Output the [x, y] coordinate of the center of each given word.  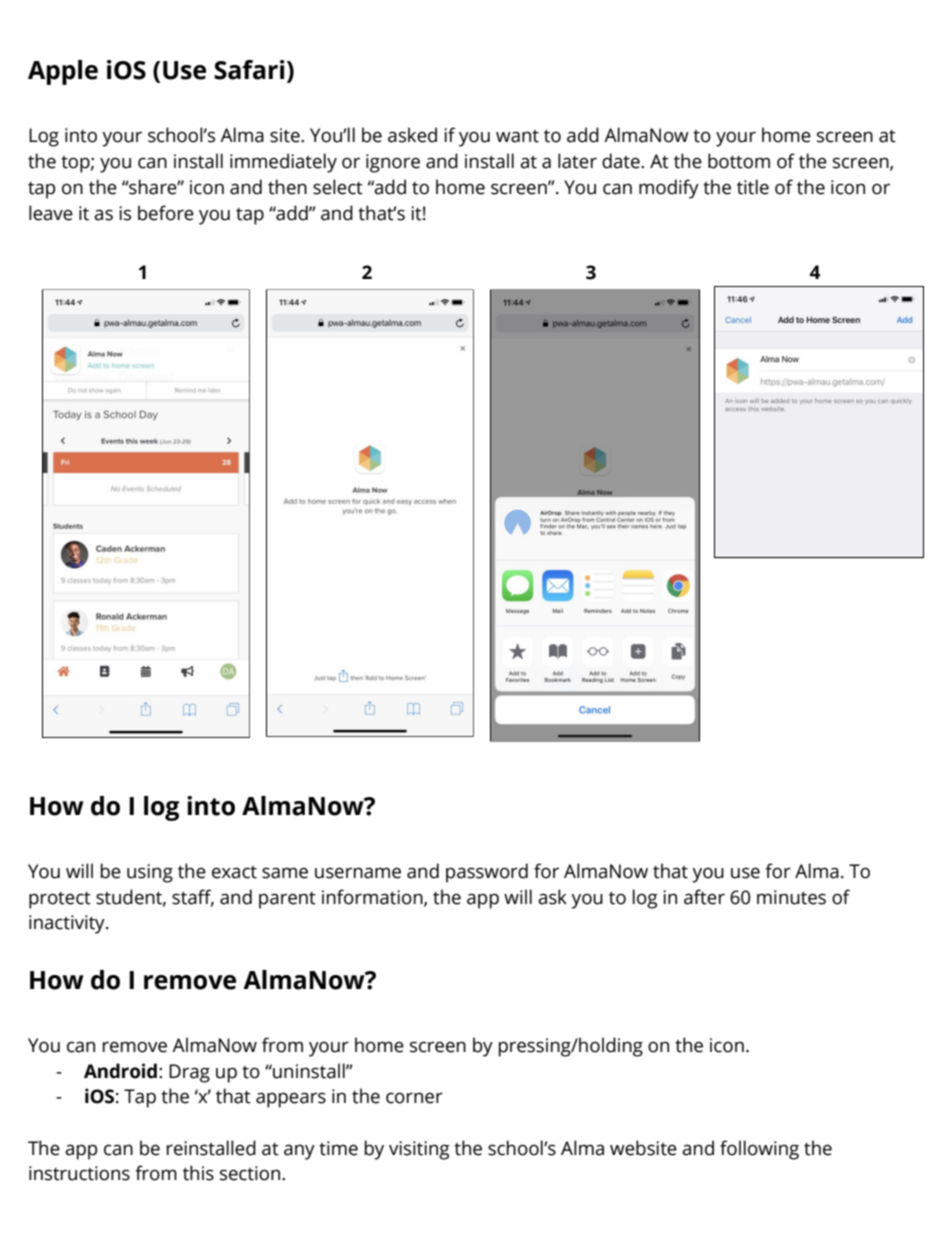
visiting [419, 1150]
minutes [791, 897]
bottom [739, 161]
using [150, 873]
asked [412, 135]
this [198, 1173]
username [358, 873]
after [704, 897]
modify [669, 189]
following [759, 1150]
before [166, 213]
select [338, 187]
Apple [63, 72]
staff [193, 897]
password [487, 873]
